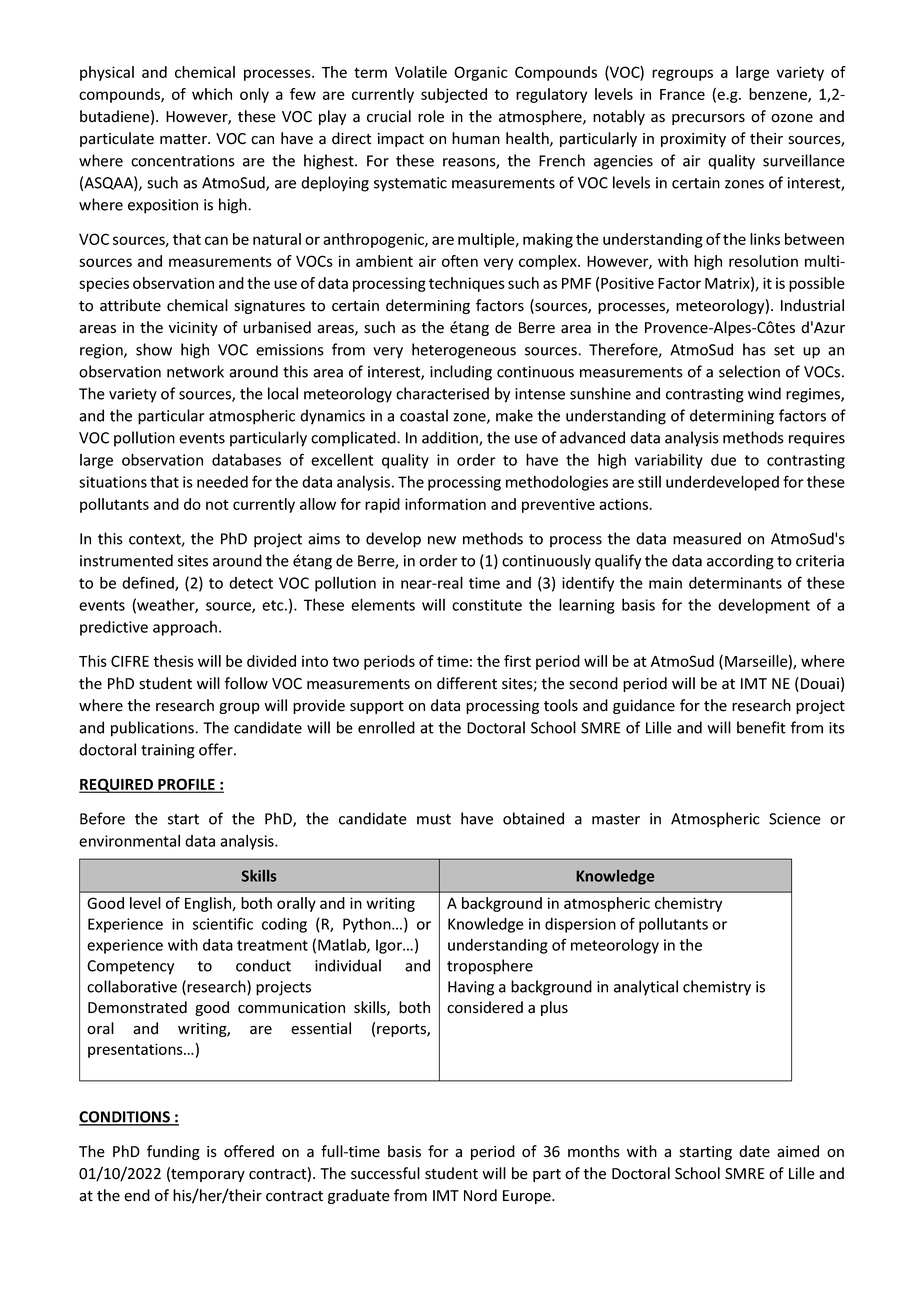 This screenshot has width=924, height=1308. What do you see at coordinates (454, 95) in the screenshot?
I see `subjected` at bounding box center [454, 95].
